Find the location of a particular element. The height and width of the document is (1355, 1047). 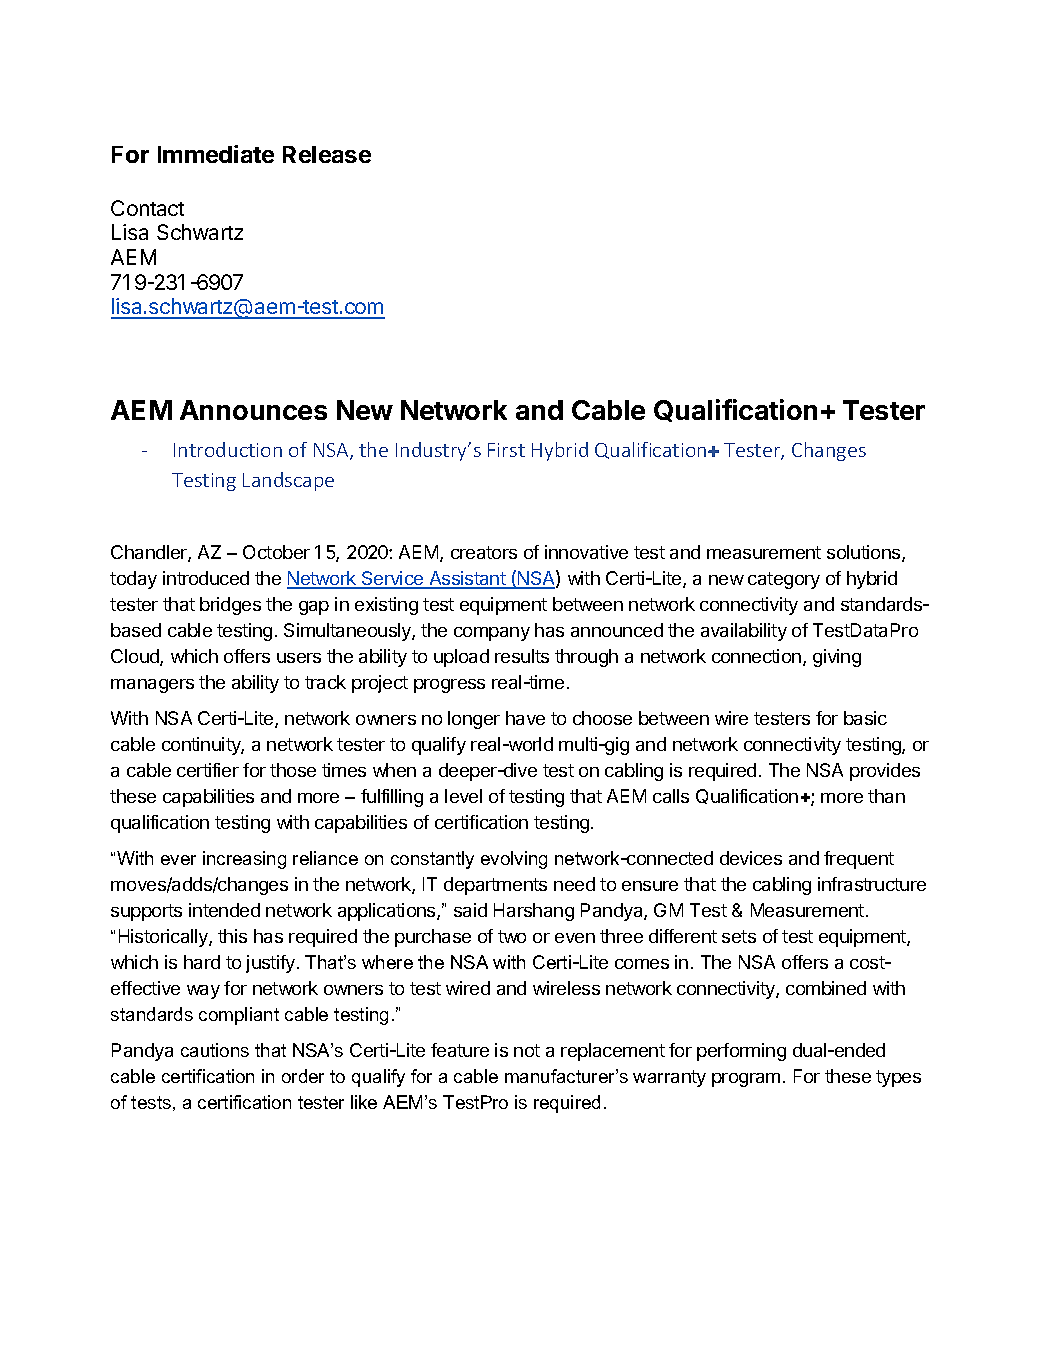

cautions is located at coordinates (215, 1050).
